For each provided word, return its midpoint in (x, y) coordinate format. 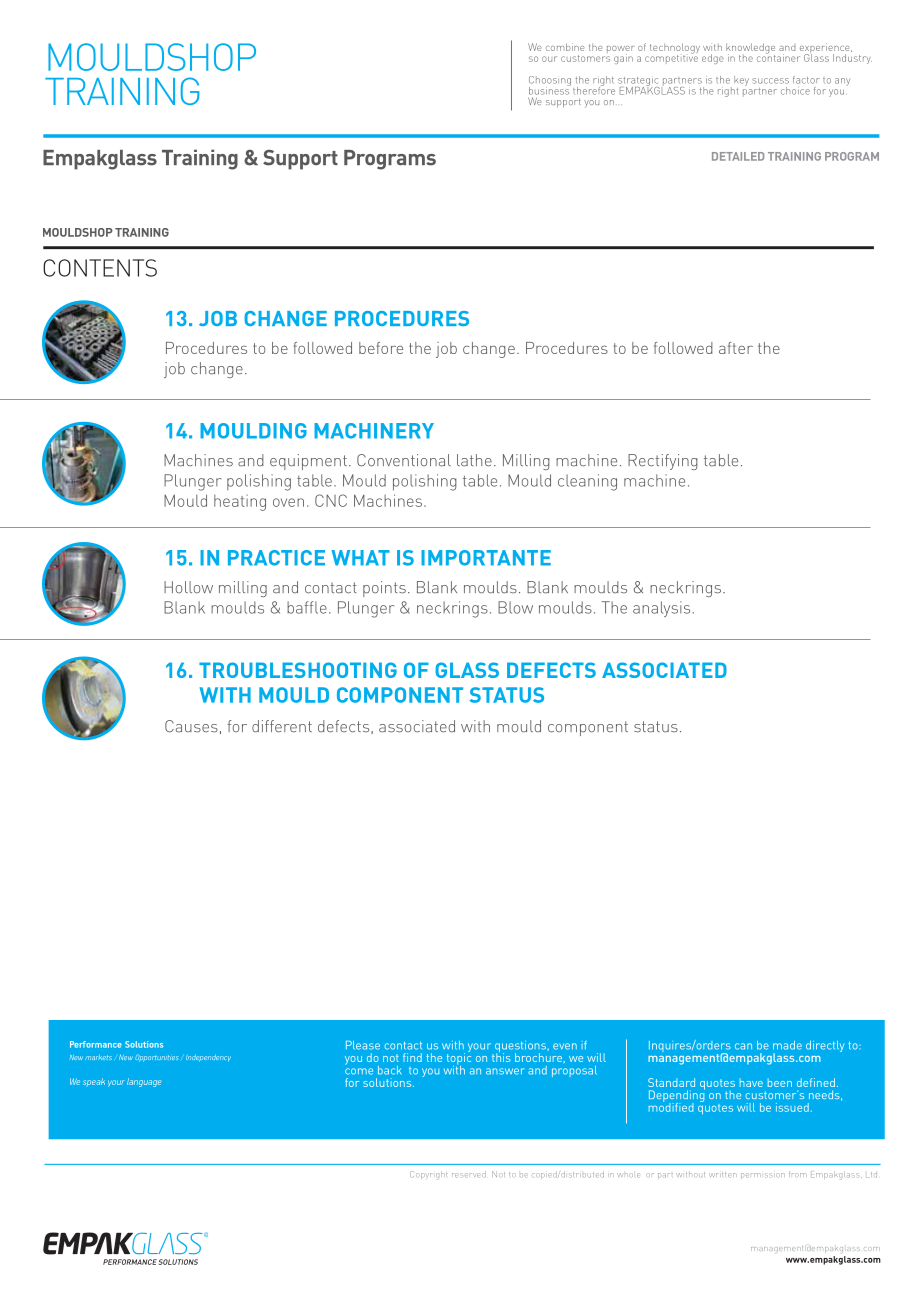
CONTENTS (100, 268)
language (144, 1082)
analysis (661, 609)
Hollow (188, 587)
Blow (515, 607)
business (550, 89)
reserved (469, 1174)
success (770, 81)
